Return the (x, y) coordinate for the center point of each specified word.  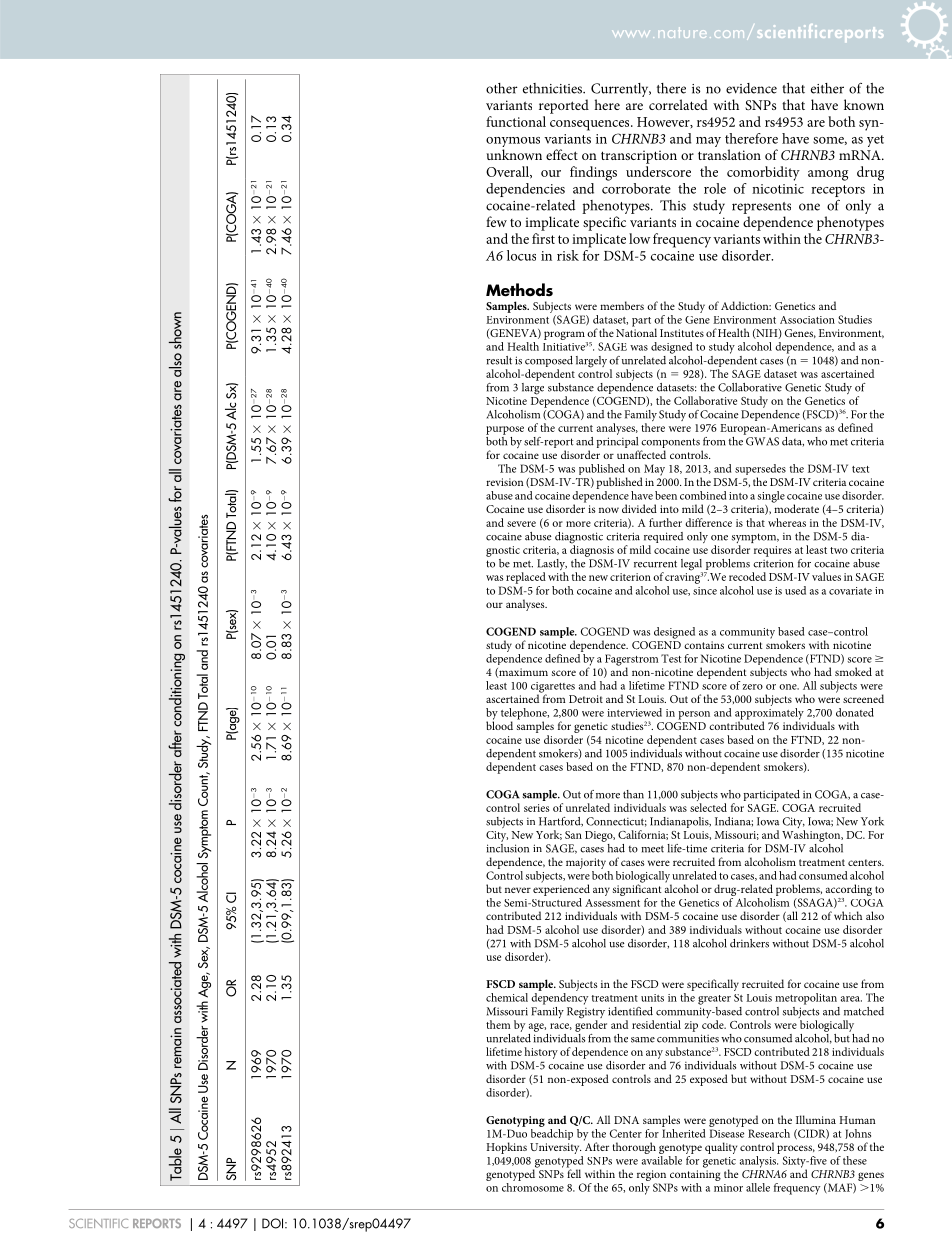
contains (704, 645)
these (855, 1160)
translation (729, 154)
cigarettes (553, 688)
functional (516, 121)
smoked (853, 671)
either (827, 88)
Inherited (683, 1132)
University (555, 1148)
